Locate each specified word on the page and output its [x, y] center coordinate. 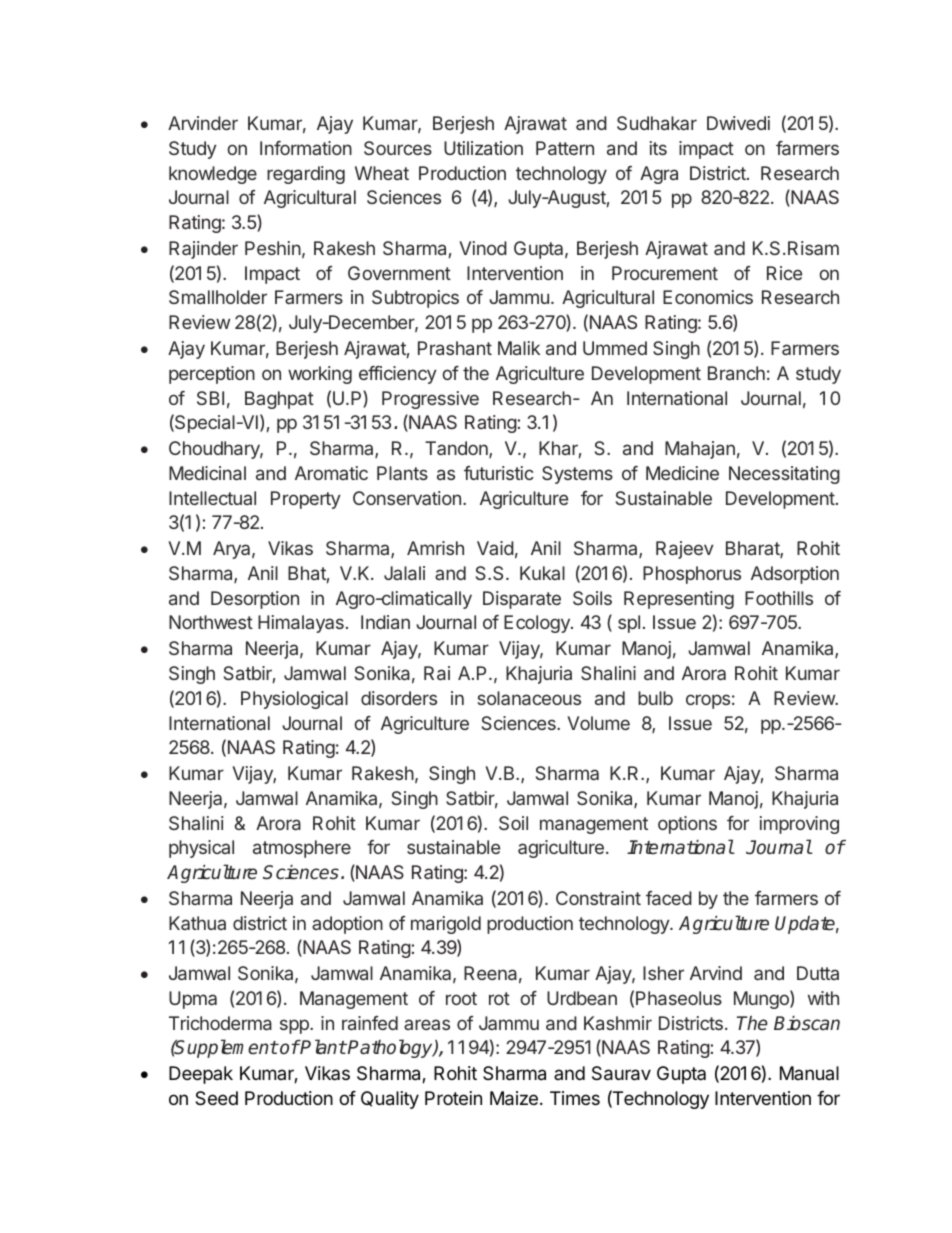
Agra [659, 175]
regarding [306, 175]
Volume [598, 723]
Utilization [483, 148]
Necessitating [784, 475]
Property [306, 500]
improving [799, 825]
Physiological [294, 700]
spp [295, 1026]
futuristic [499, 473]
